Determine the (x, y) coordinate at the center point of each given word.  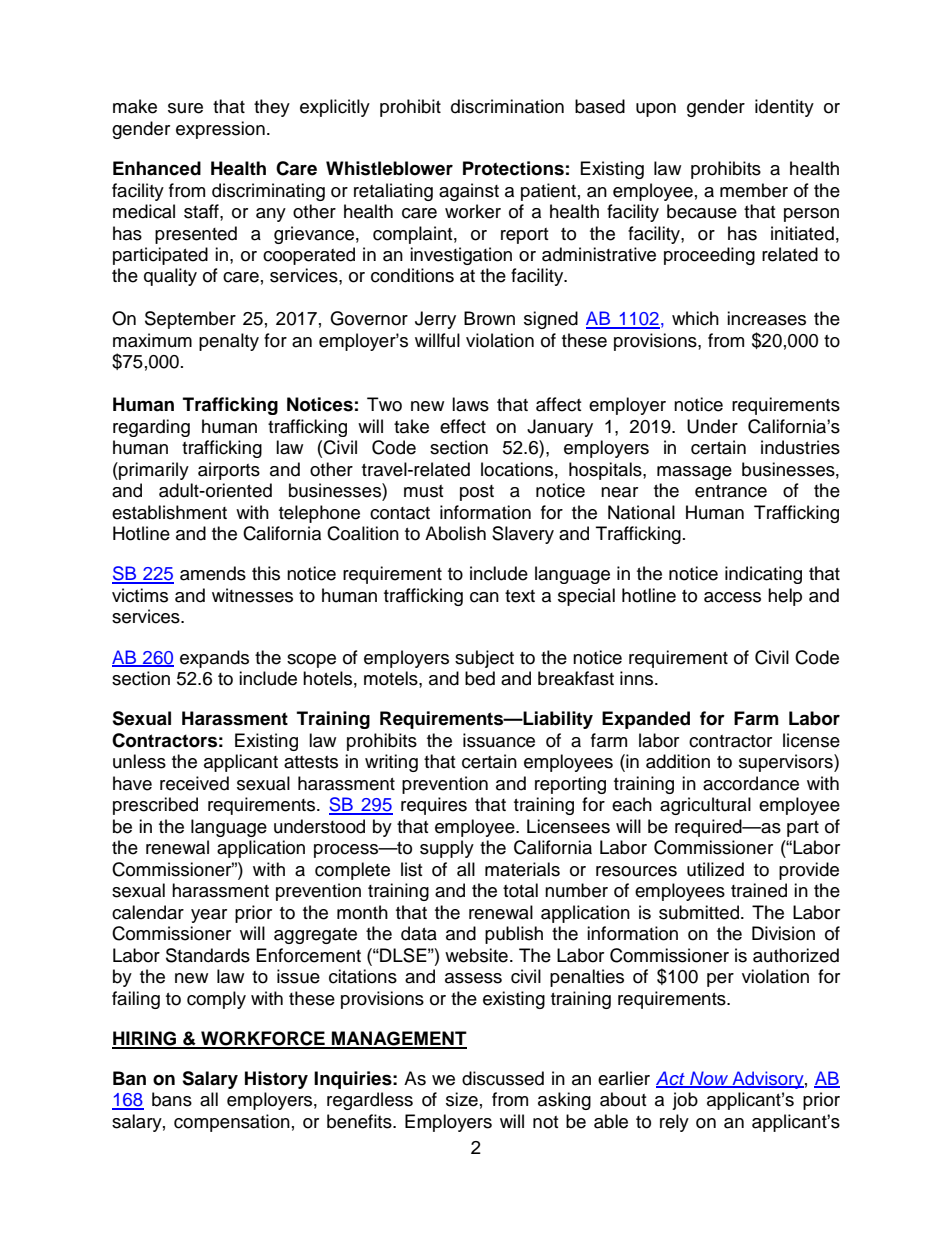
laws (470, 404)
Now (709, 1079)
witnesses (252, 595)
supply (447, 849)
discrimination (507, 106)
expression (220, 130)
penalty (229, 342)
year (209, 916)
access (732, 597)
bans (172, 1099)
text (520, 596)
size (462, 1099)
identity (784, 108)
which (695, 318)
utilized (715, 869)
